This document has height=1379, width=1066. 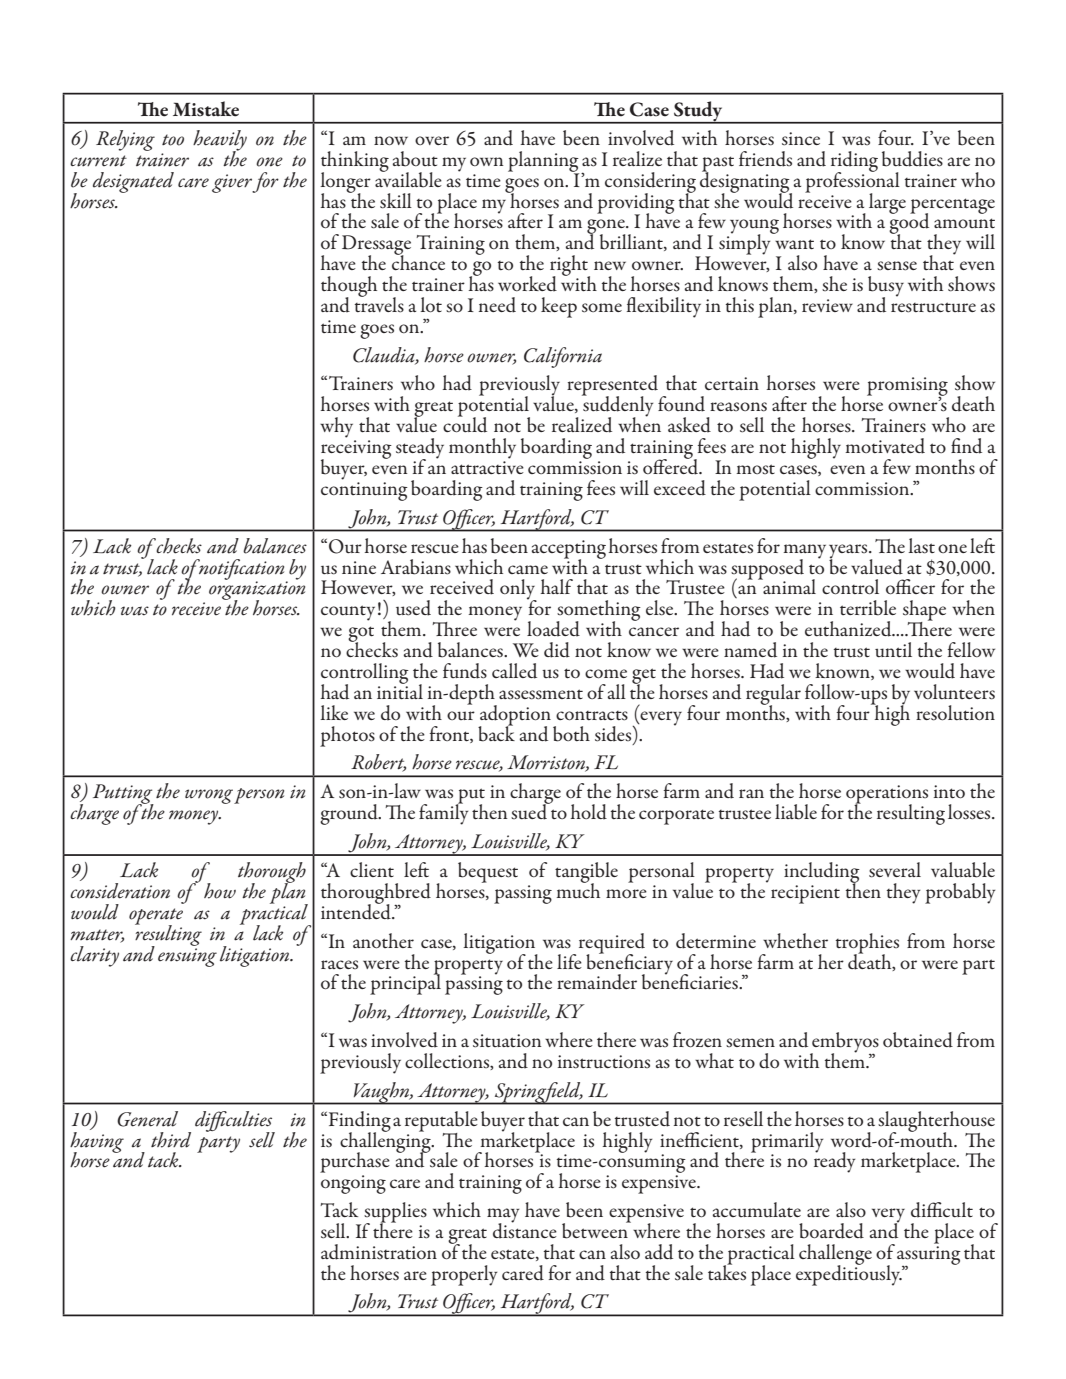 I want to click on heavily, so click(x=220, y=141).
